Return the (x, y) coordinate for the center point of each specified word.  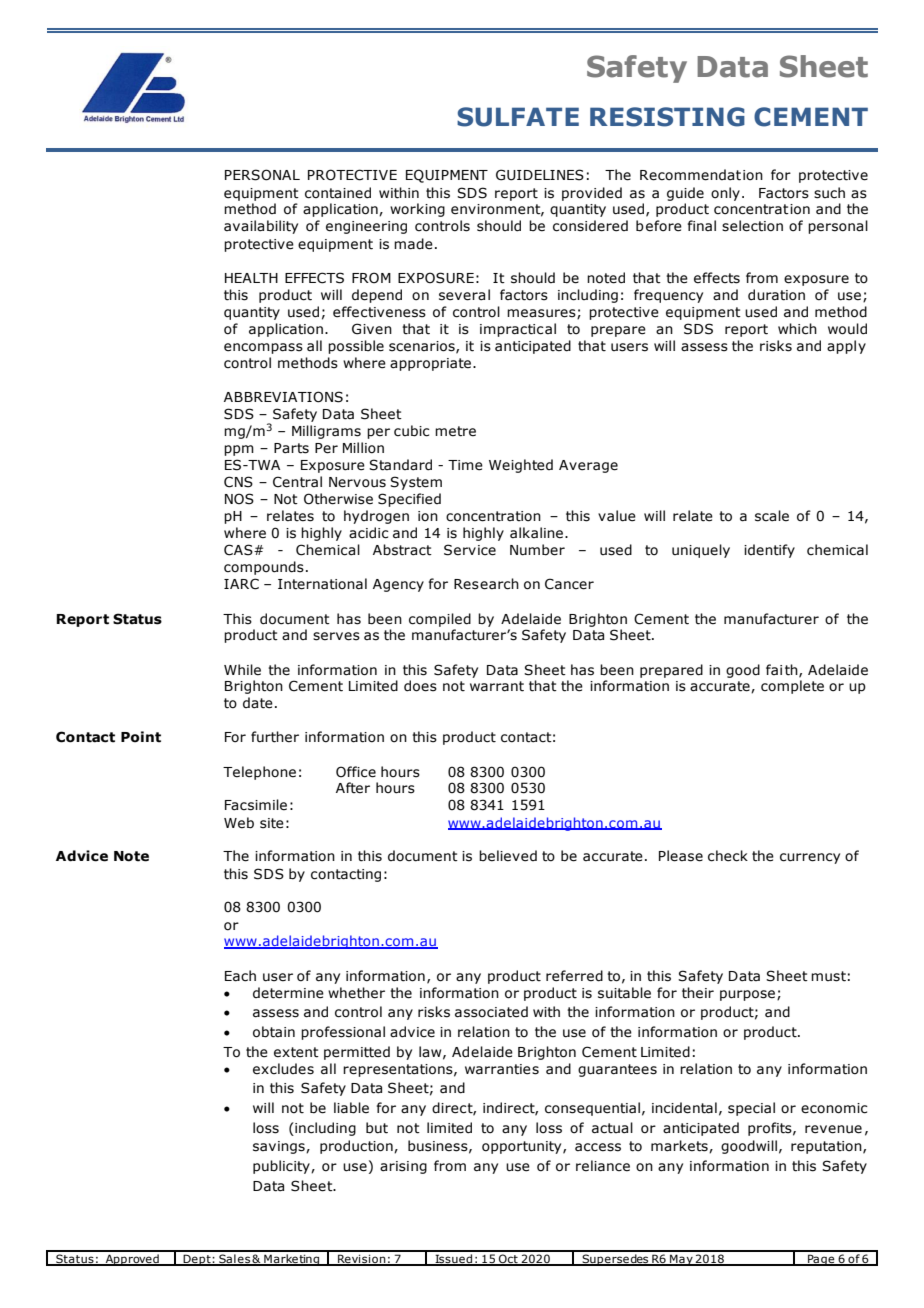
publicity (282, 1167)
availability (261, 227)
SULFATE (518, 117)
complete (792, 687)
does (420, 686)
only (725, 194)
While (242, 670)
